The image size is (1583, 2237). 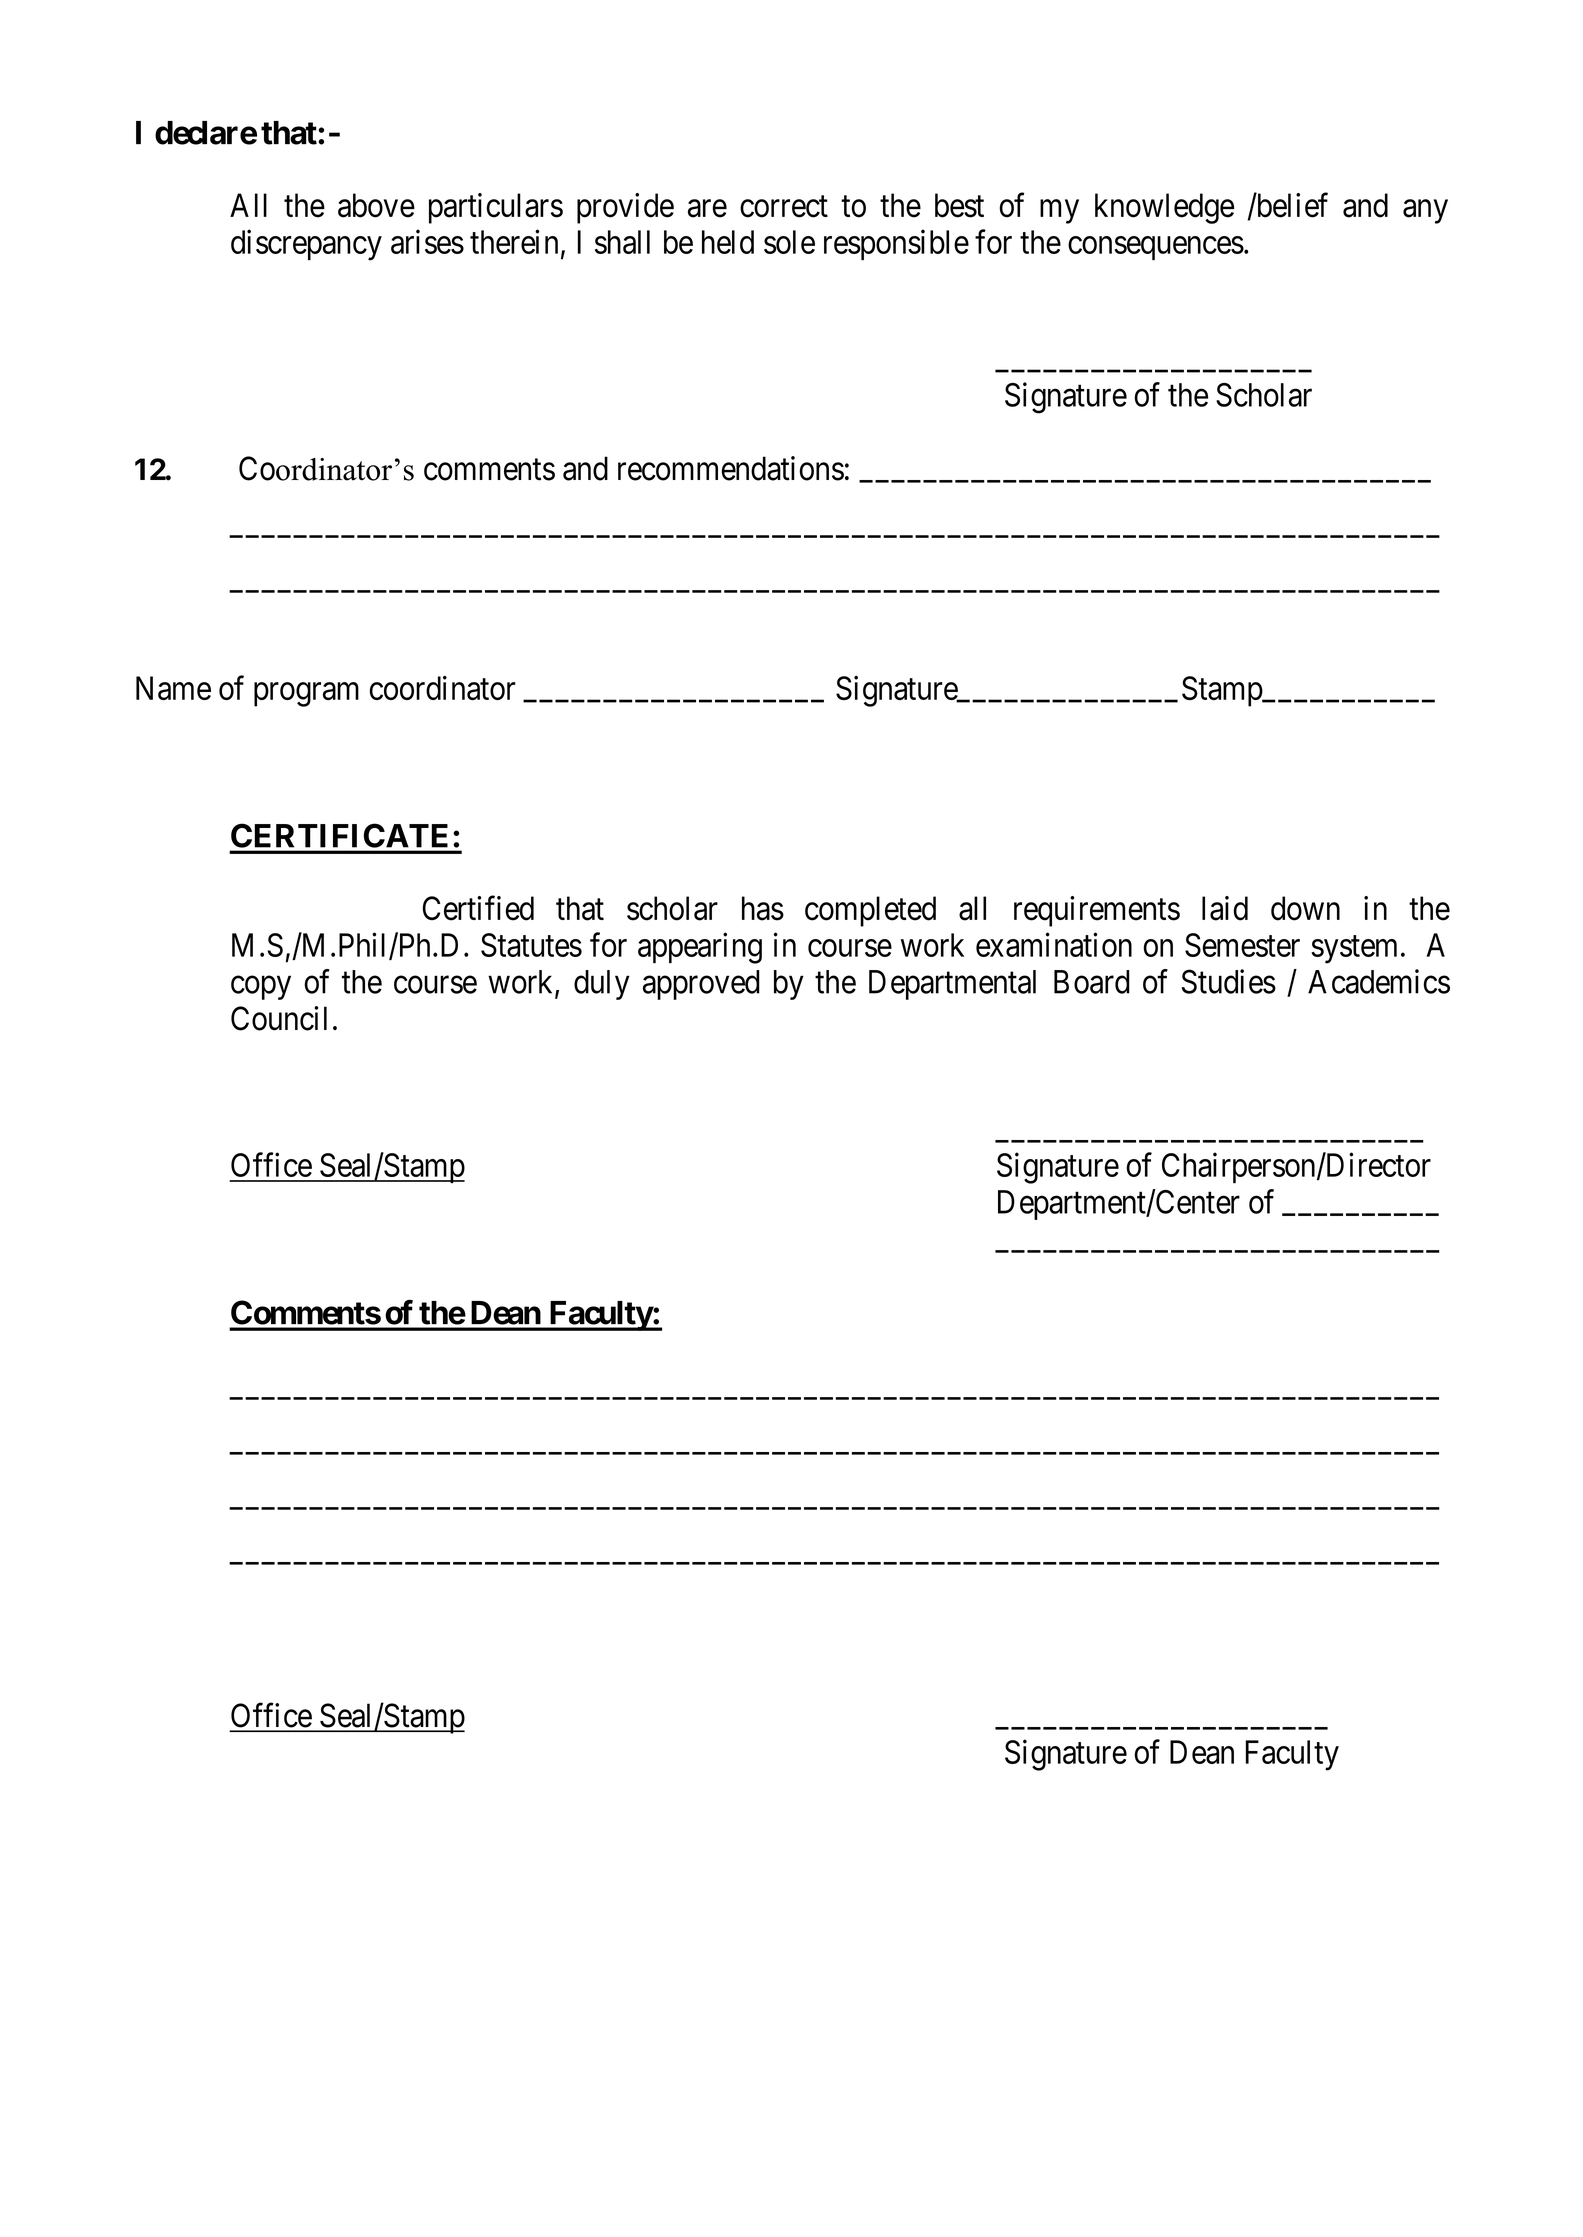 What do you see at coordinates (306, 245) in the screenshot?
I see `discrepancy` at bounding box center [306, 245].
